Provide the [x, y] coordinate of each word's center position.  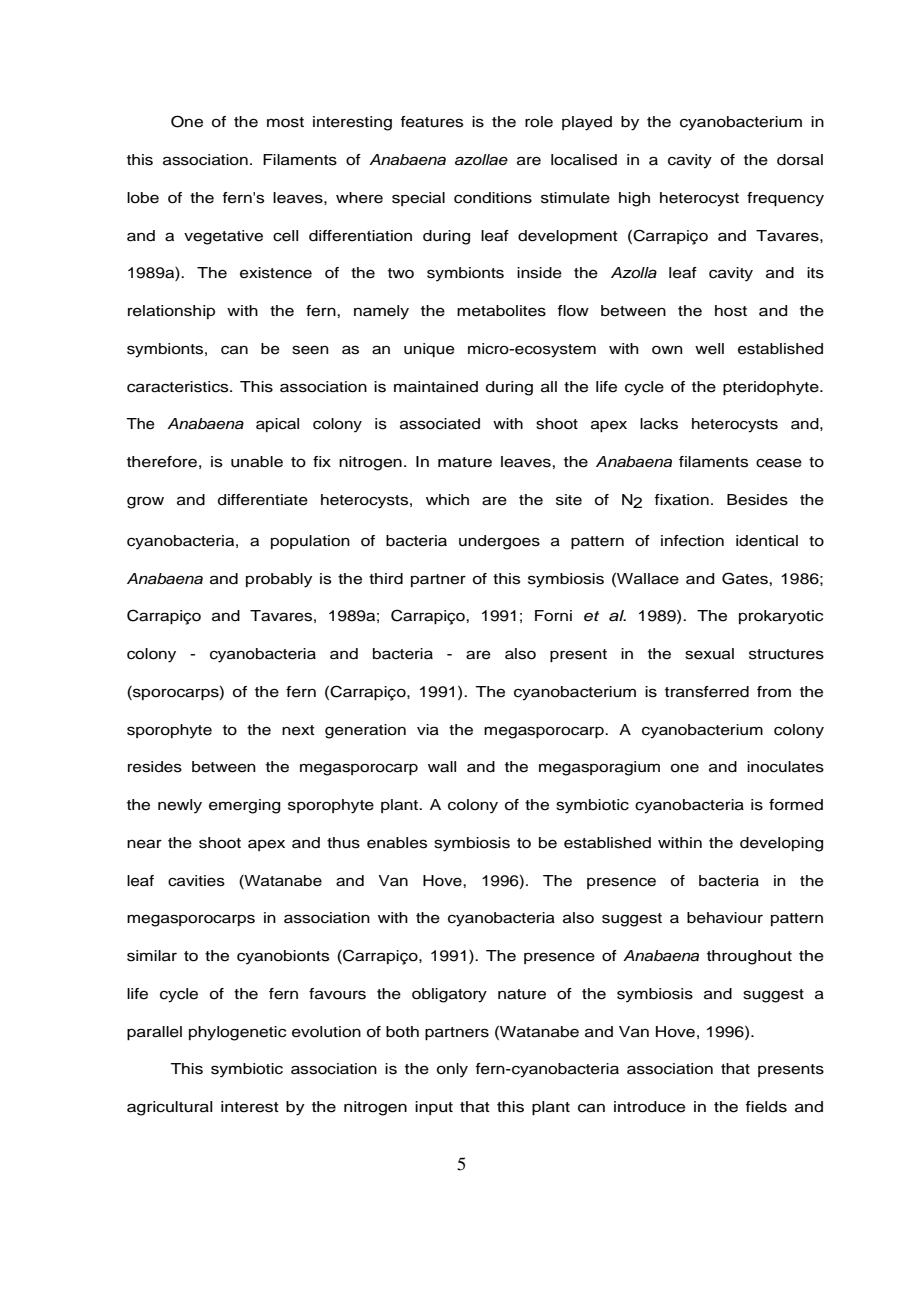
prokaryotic [781, 617]
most [285, 122]
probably [279, 580]
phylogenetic [237, 1033]
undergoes [499, 542]
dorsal [800, 160]
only [452, 1070]
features [432, 122]
